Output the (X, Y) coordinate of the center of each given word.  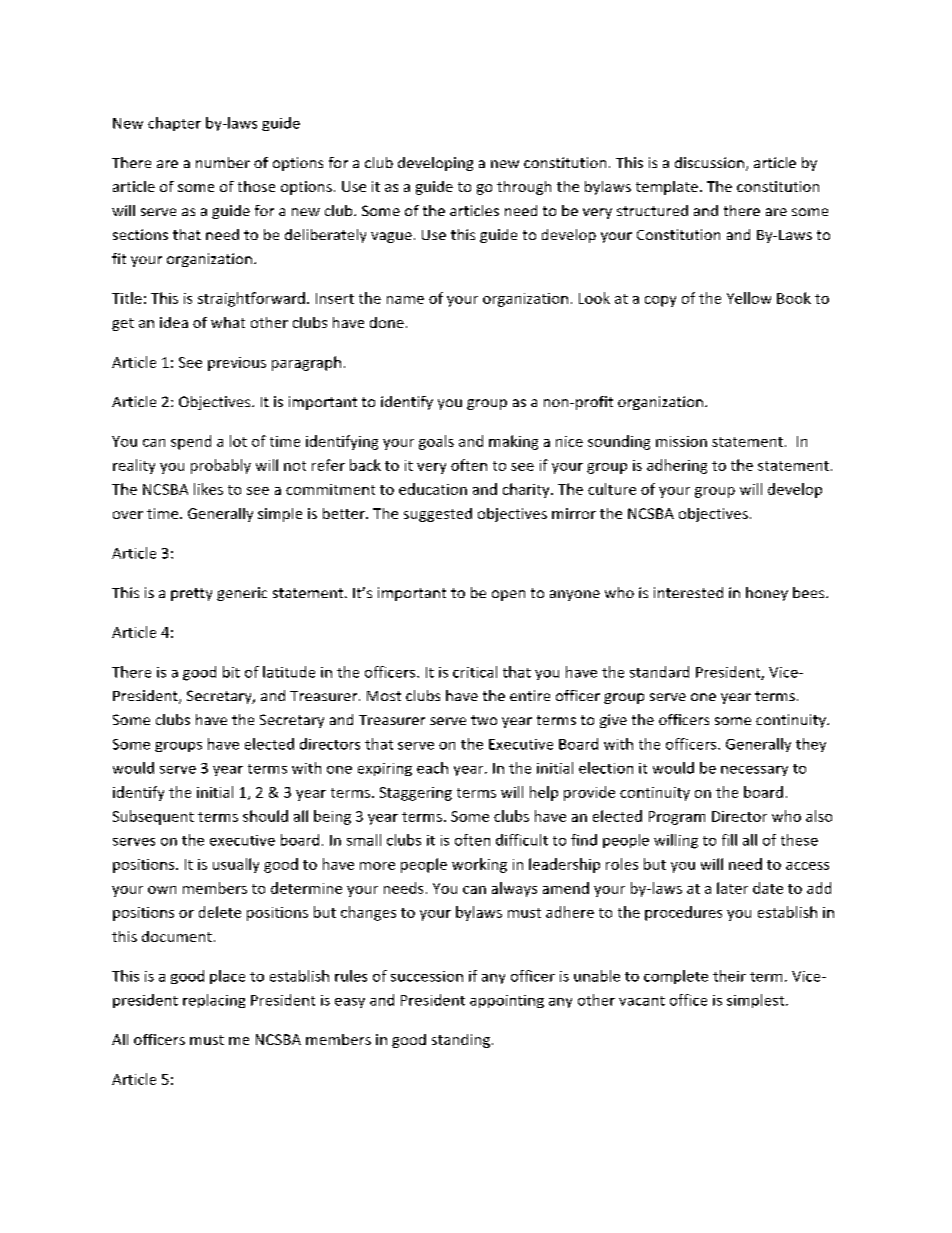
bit (231, 672)
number (223, 162)
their (729, 976)
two (484, 720)
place (227, 977)
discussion (709, 162)
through (524, 188)
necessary (754, 771)
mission (681, 441)
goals (436, 442)
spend (191, 442)
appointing (507, 1001)
